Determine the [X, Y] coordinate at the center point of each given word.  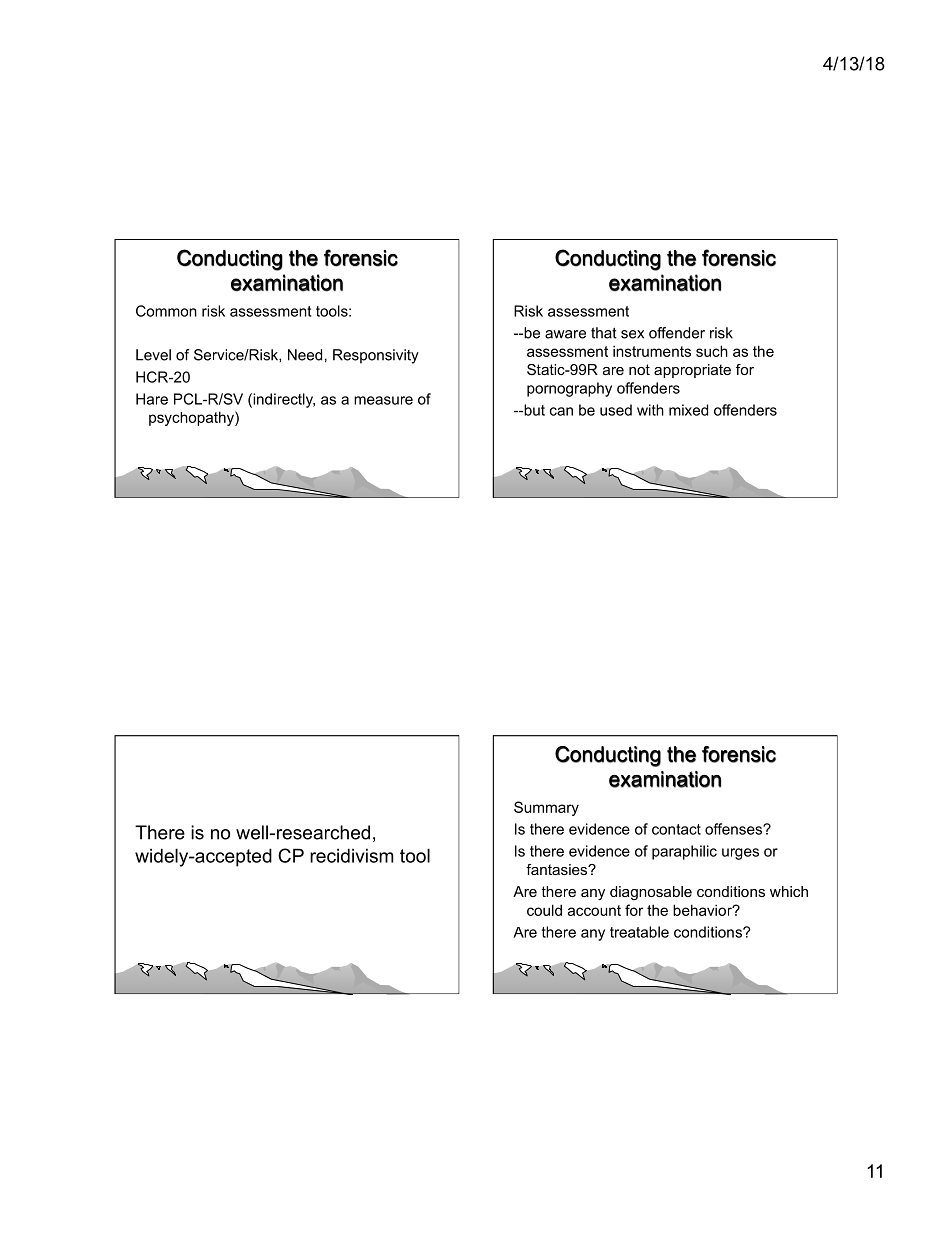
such [712, 351]
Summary [546, 808]
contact [676, 829]
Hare [152, 399]
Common [166, 311]
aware [565, 334]
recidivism [352, 855]
